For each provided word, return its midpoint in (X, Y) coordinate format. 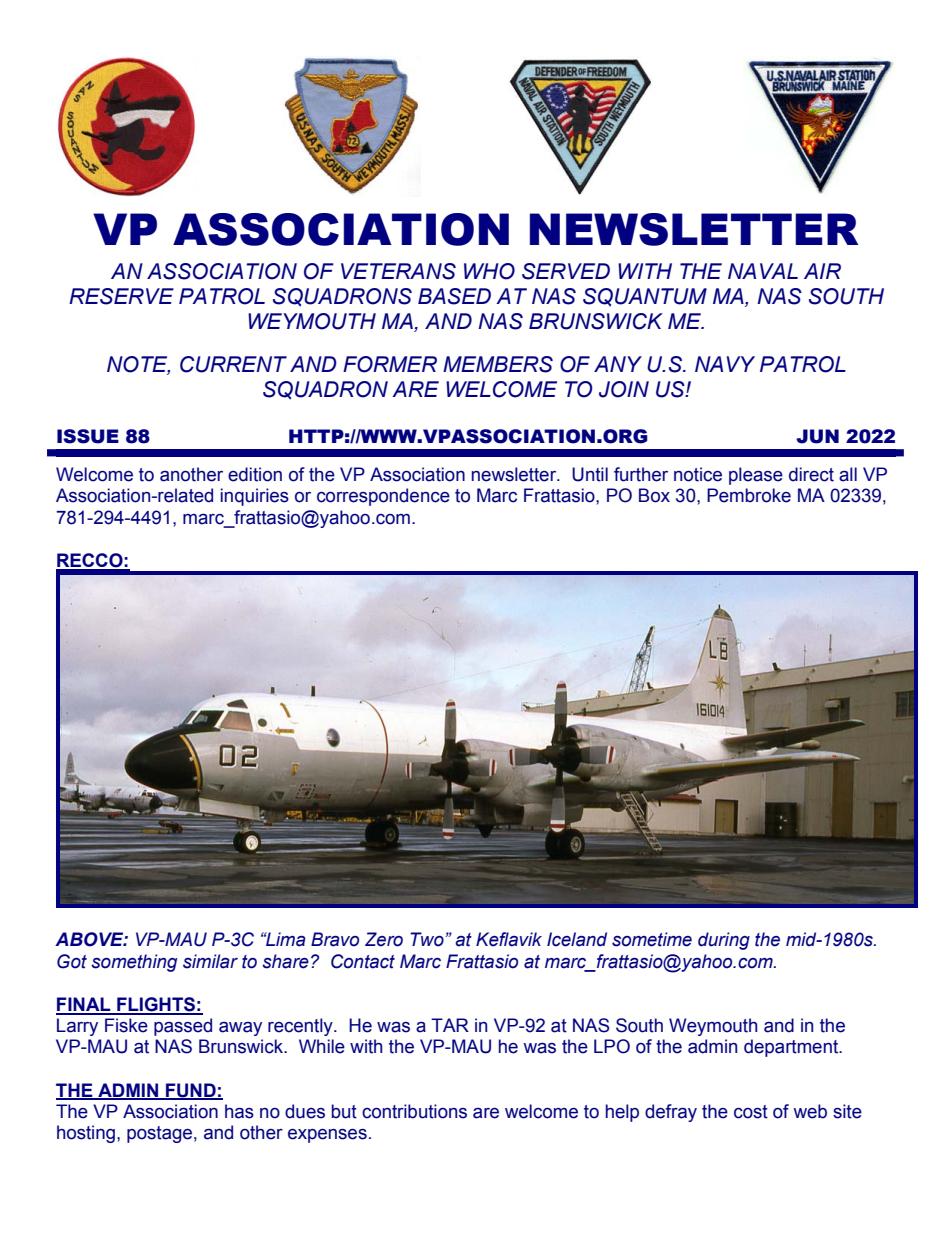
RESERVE (121, 296)
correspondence (383, 497)
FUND (191, 1091)
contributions (414, 1111)
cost (751, 1112)
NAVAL (763, 271)
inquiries (255, 497)
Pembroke (749, 495)
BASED (454, 296)
